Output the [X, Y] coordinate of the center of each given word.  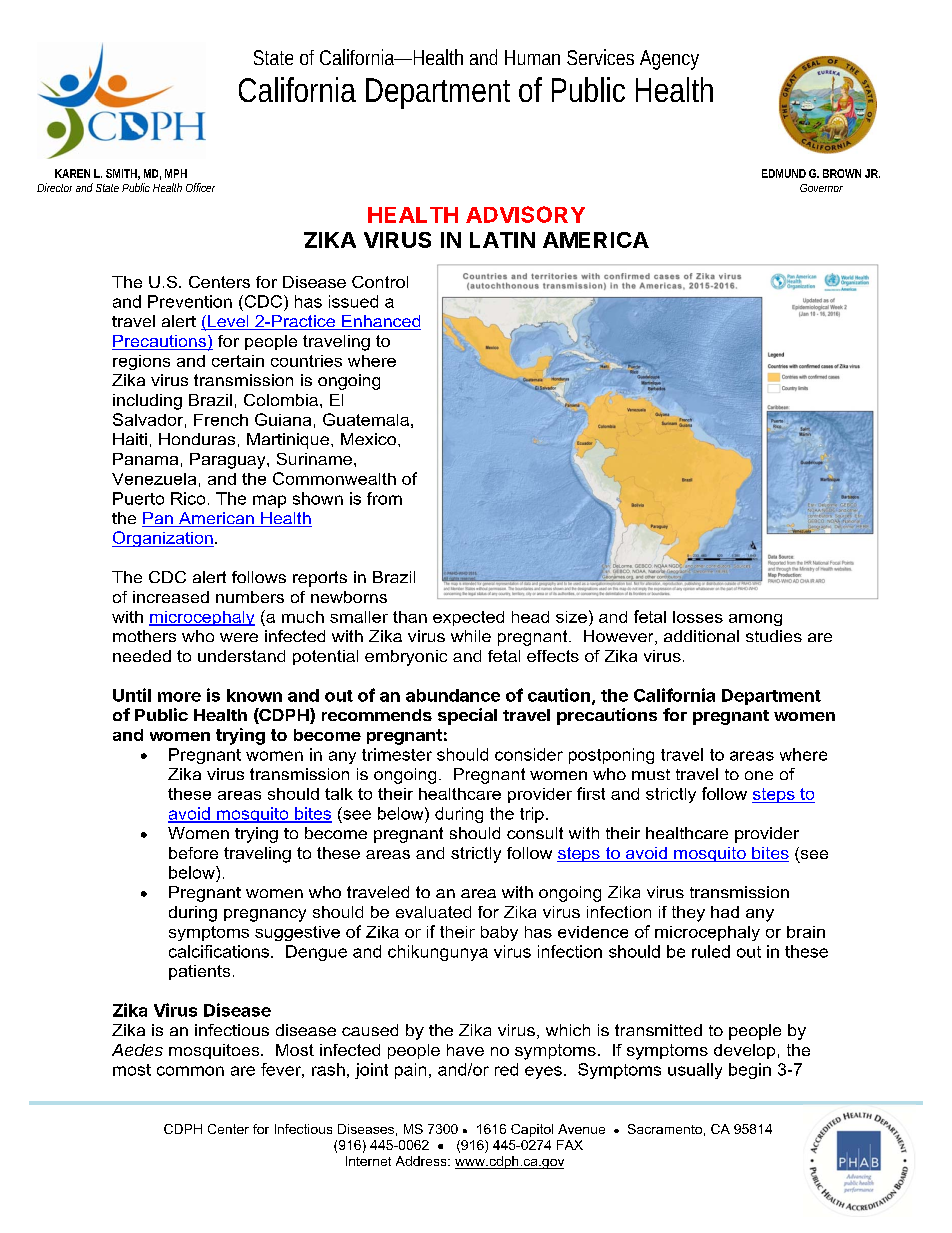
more [179, 697]
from [384, 498]
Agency [669, 60]
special [467, 716]
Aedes [137, 1050]
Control [380, 282]
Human [532, 57]
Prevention [190, 301]
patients [199, 972]
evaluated [433, 912]
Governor [821, 188]
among [755, 620]
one [759, 775]
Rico [188, 498]
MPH [176, 173]
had [725, 912]
